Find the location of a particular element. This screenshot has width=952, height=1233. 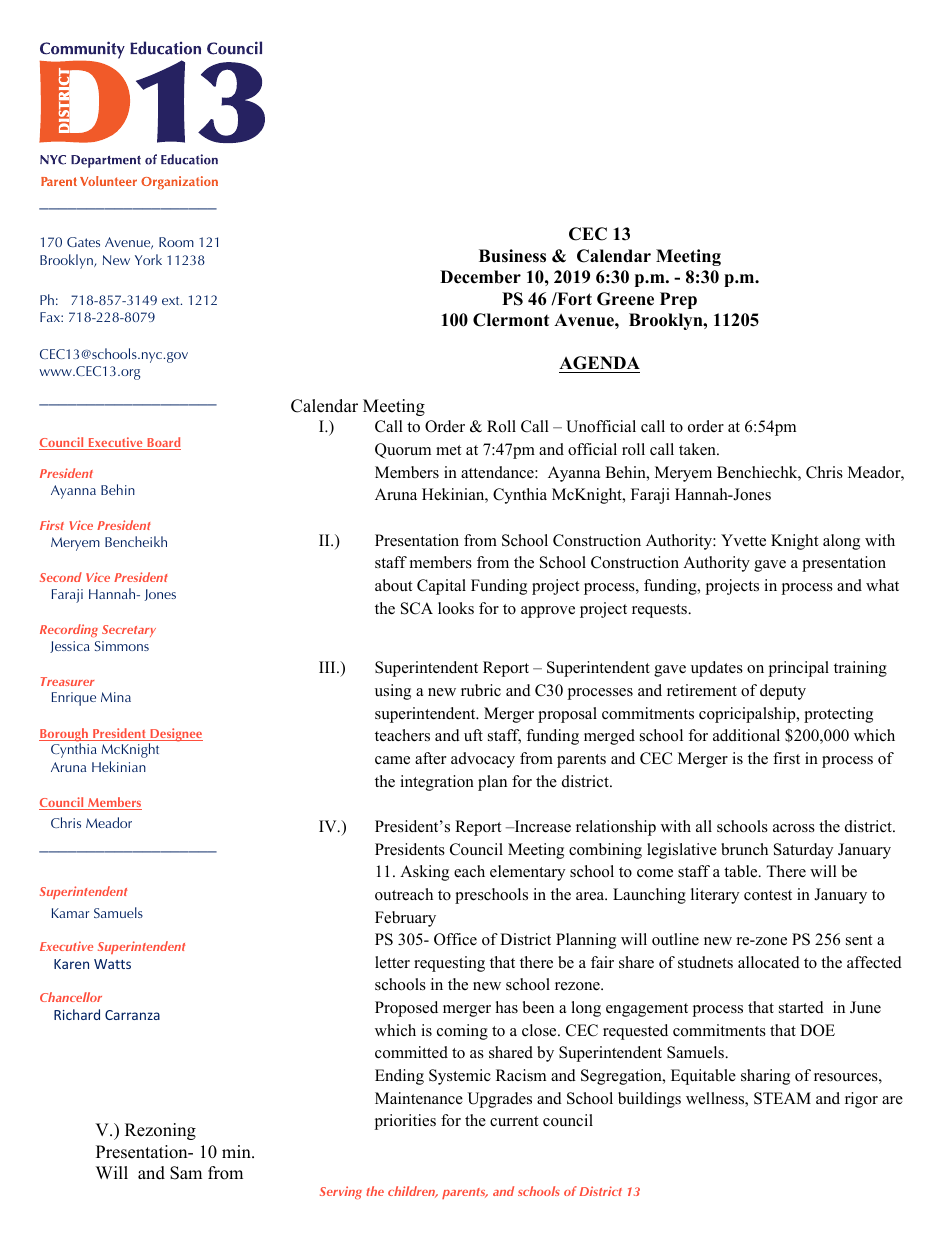

December is located at coordinates (480, 277).
